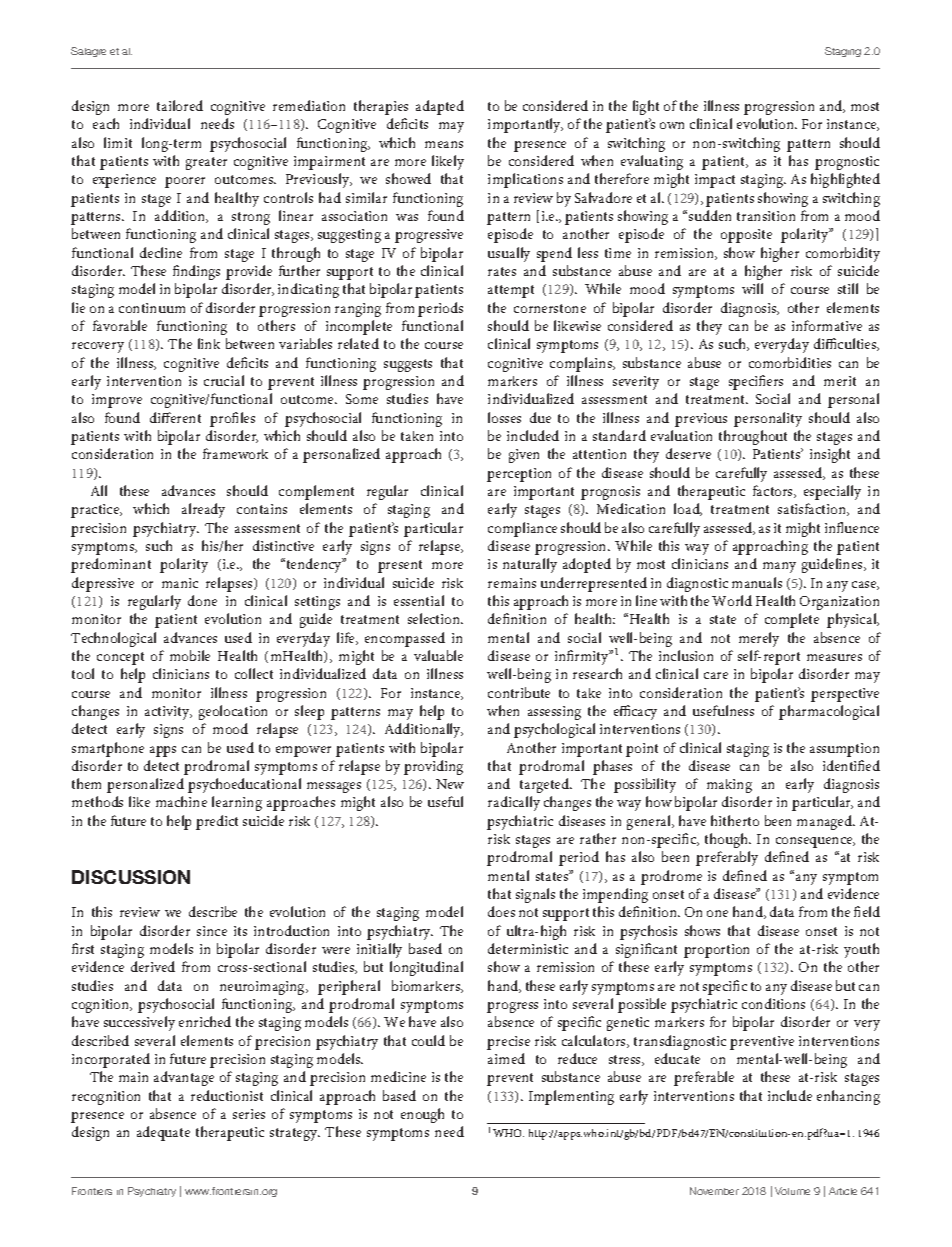  I want to click on tailored, so click(180, 105).
